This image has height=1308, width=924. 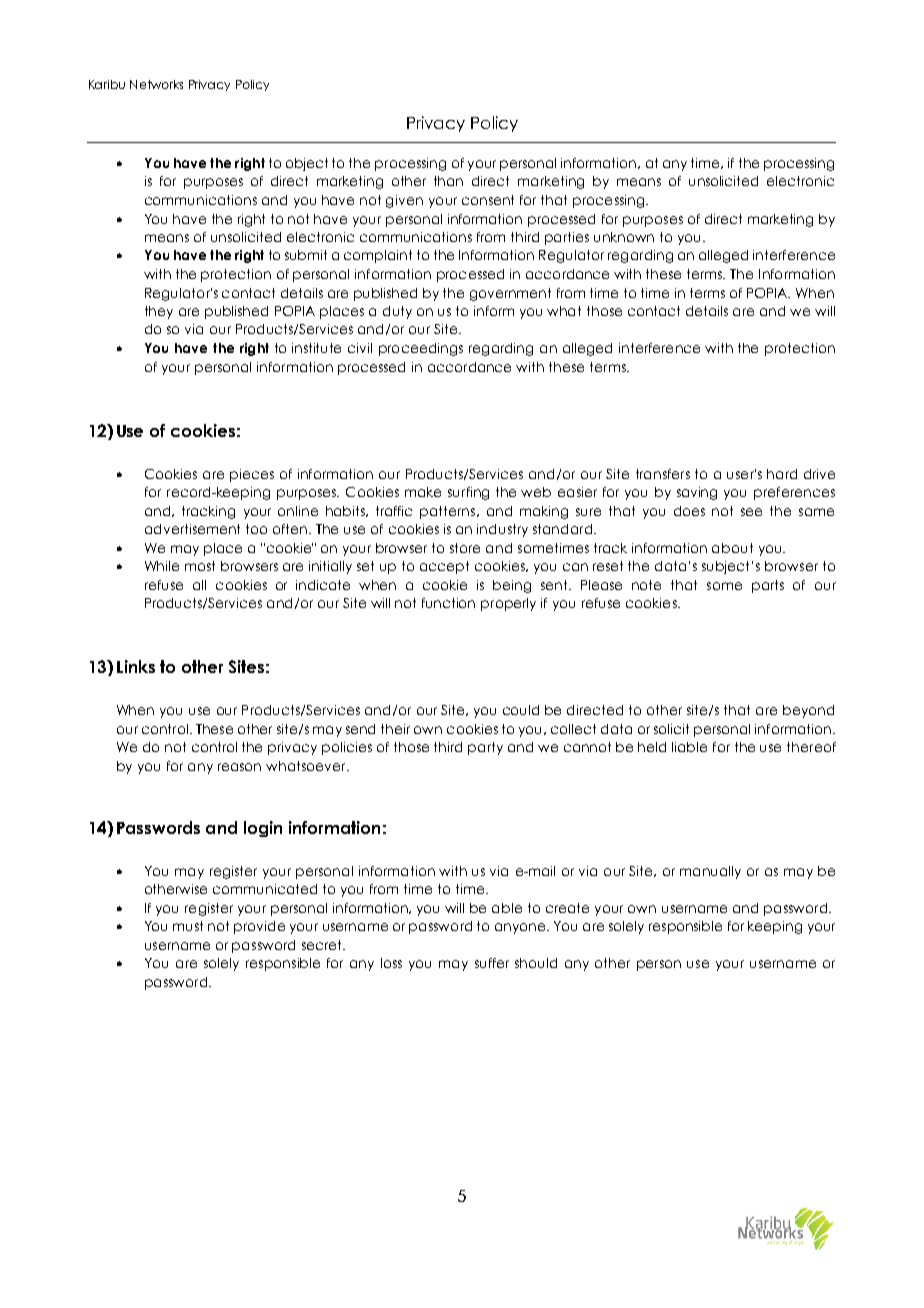 What do you see at coordinates (624, 237) in the image?
I see `unknown` at bounding box center [624, 237].
